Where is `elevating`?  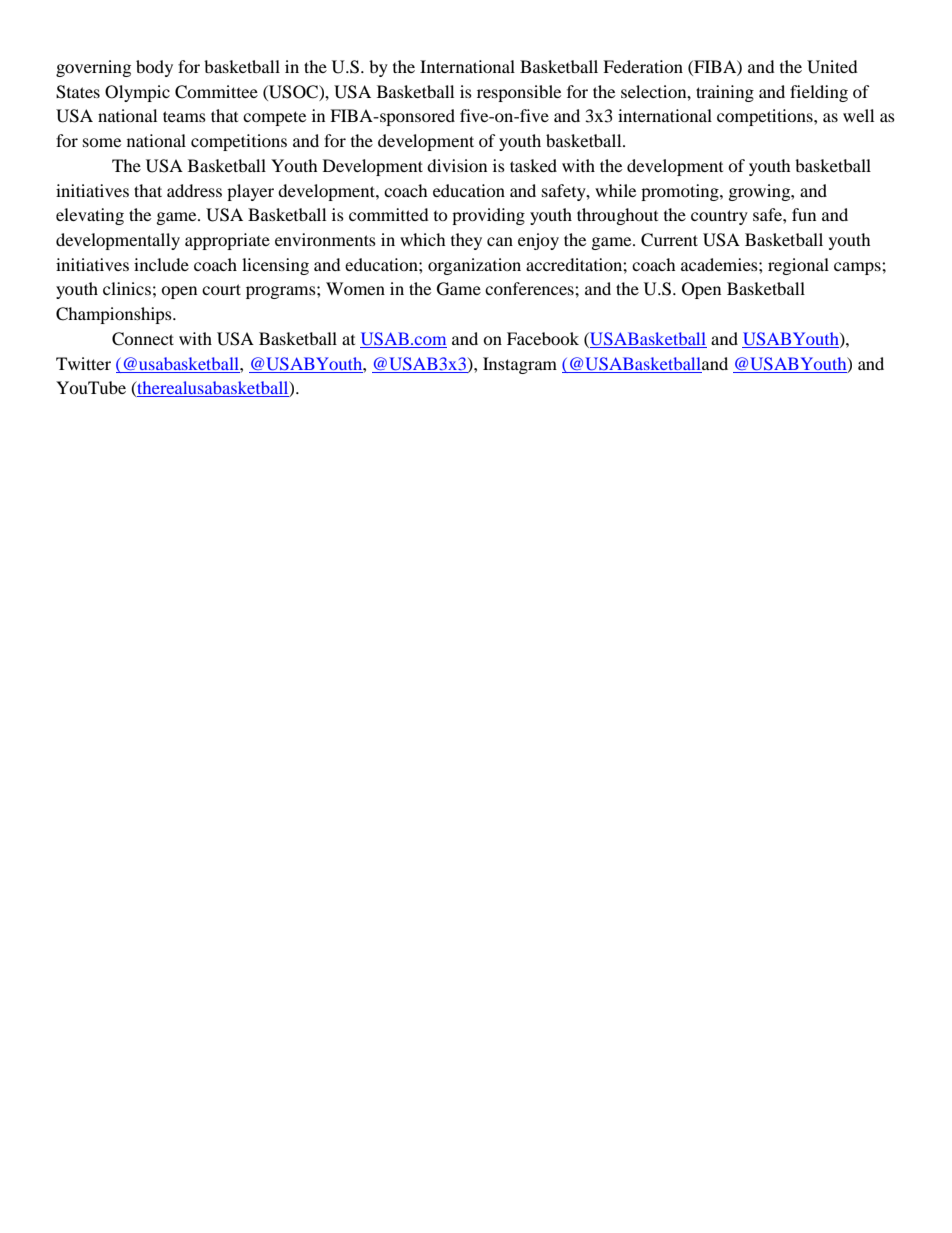
elevating is located at coordinates (90, 216).
